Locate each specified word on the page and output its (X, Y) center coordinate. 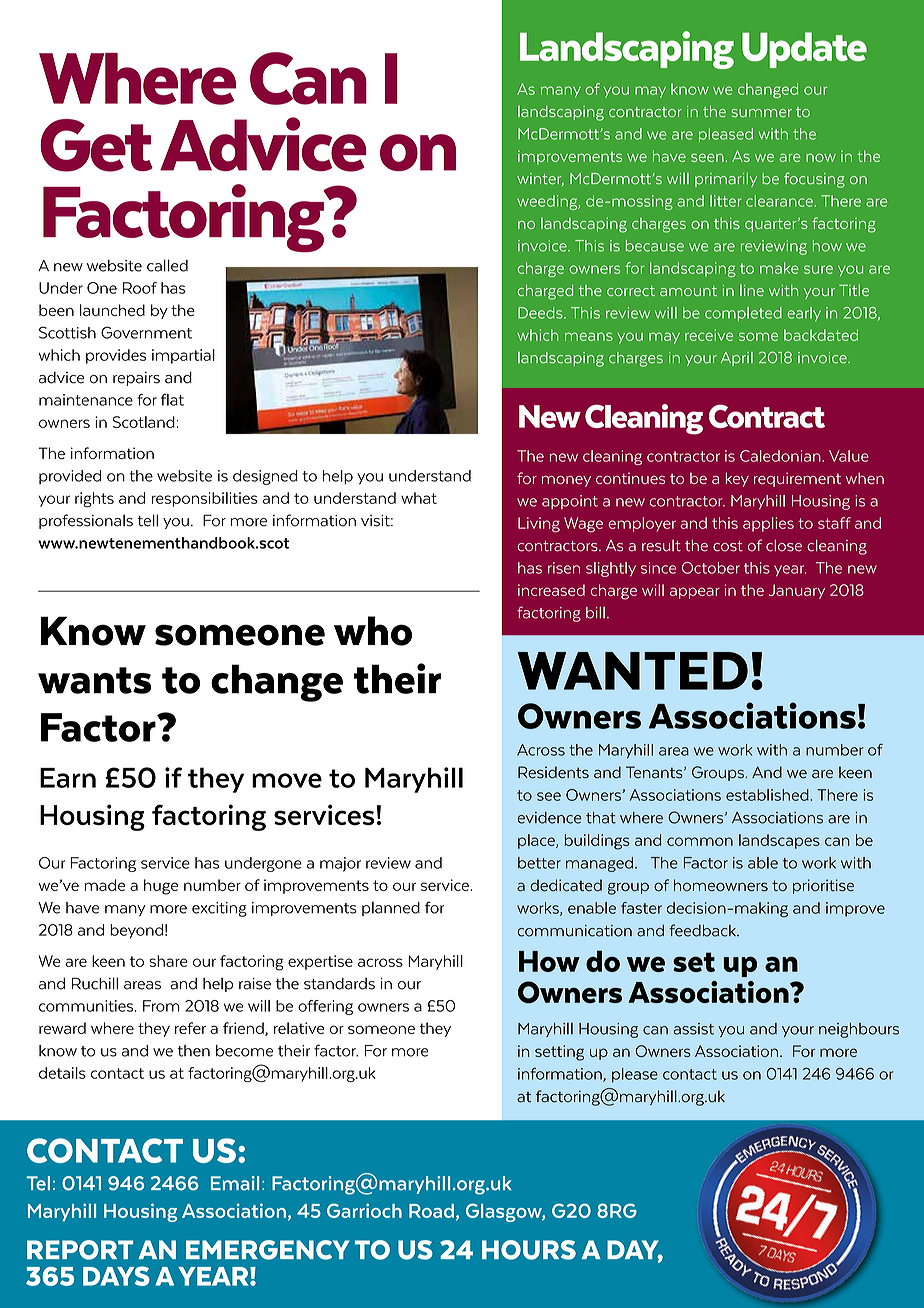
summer (761, 113)
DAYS (116, 1276)
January (797, 591)
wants (94, 680)
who (373, 631)
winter (540, 179)
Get (96, 145)
